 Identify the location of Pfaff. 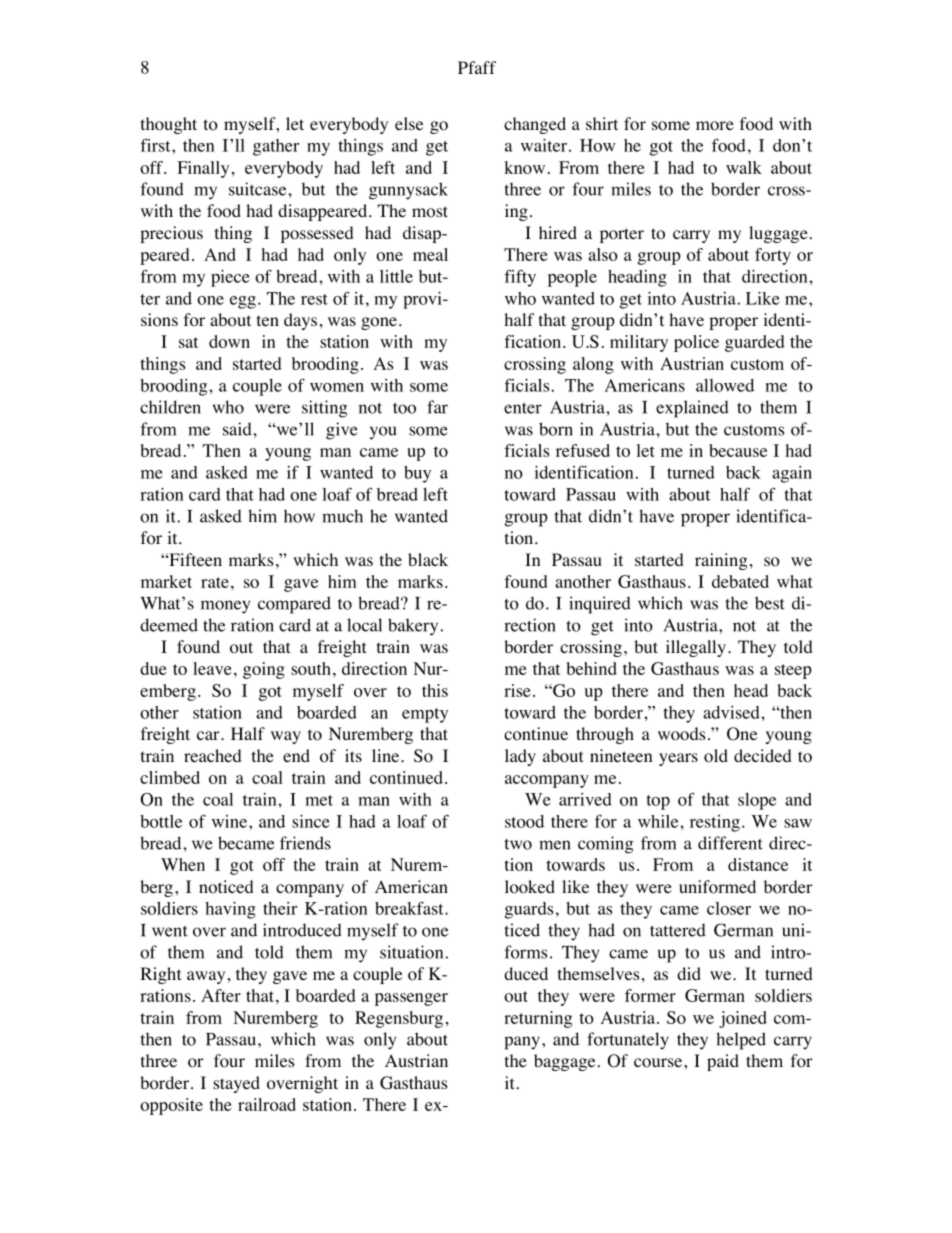
(477, 67).
